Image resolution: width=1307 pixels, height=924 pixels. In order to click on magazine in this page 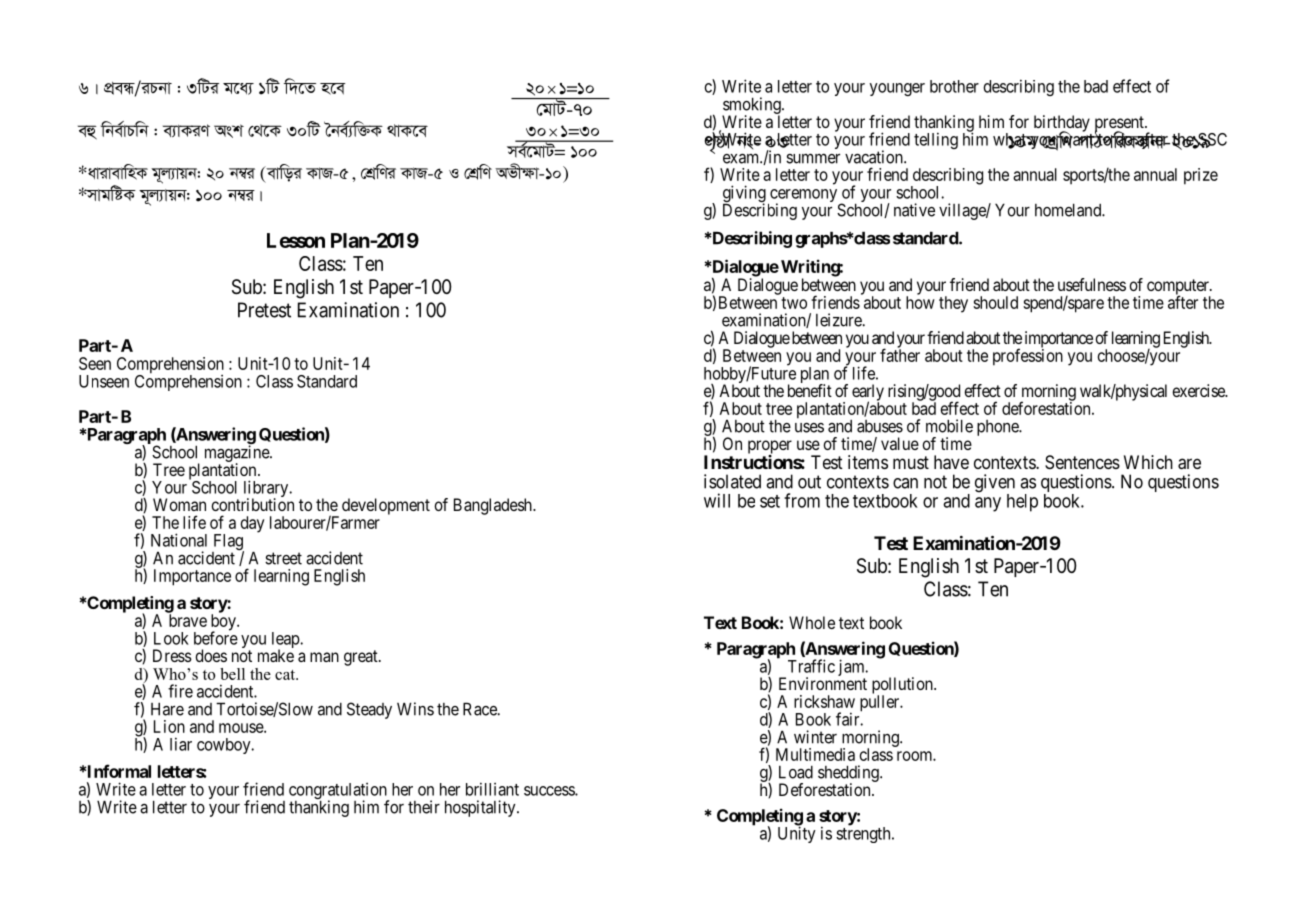, I will do `click(238, 454)`.
